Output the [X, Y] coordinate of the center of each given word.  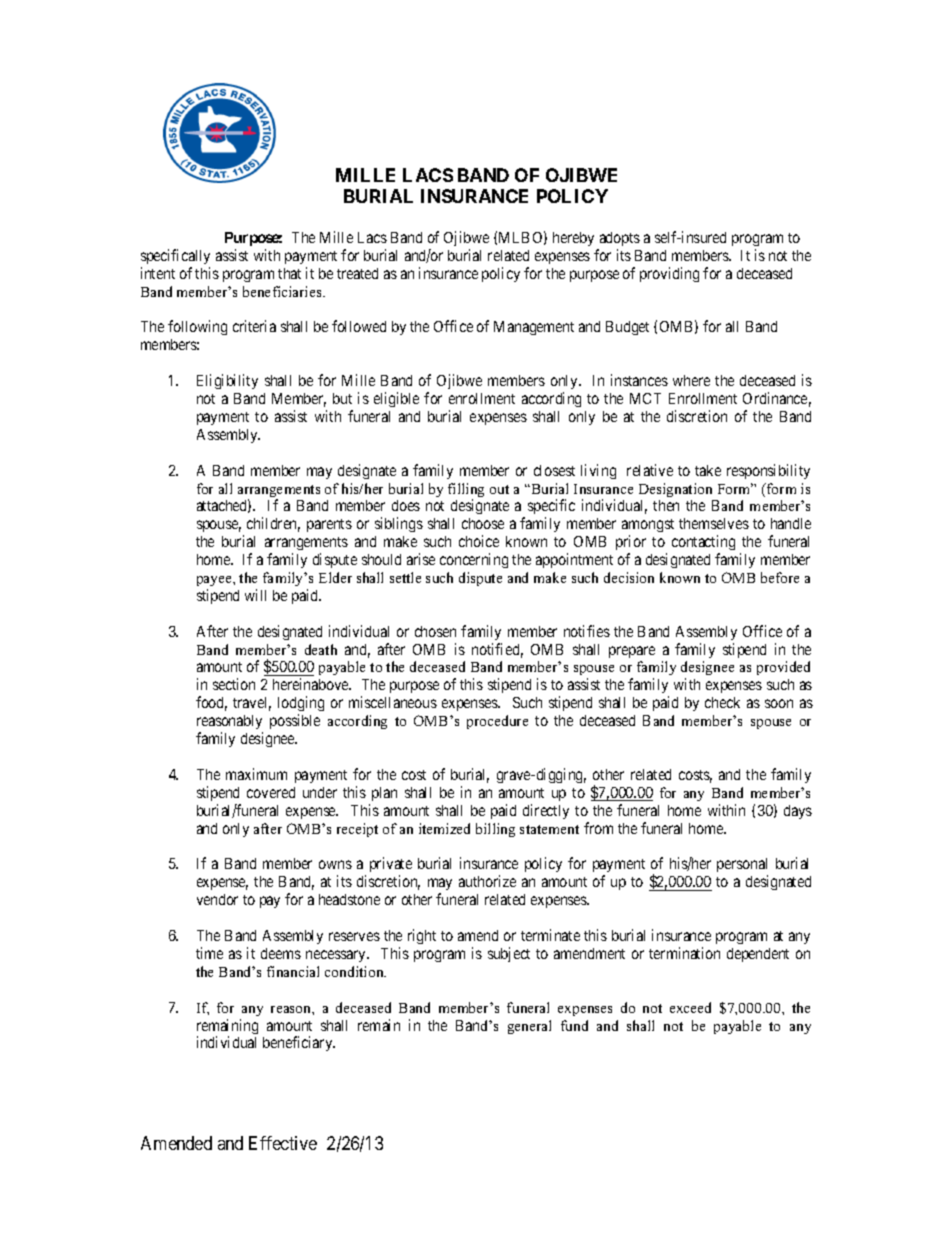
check [722, 702]
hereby [573, 239]
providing [669, 274]
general [529, 1027]
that [289, 273]
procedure [497, 722]
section [234, 684]
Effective [283, 1143]
